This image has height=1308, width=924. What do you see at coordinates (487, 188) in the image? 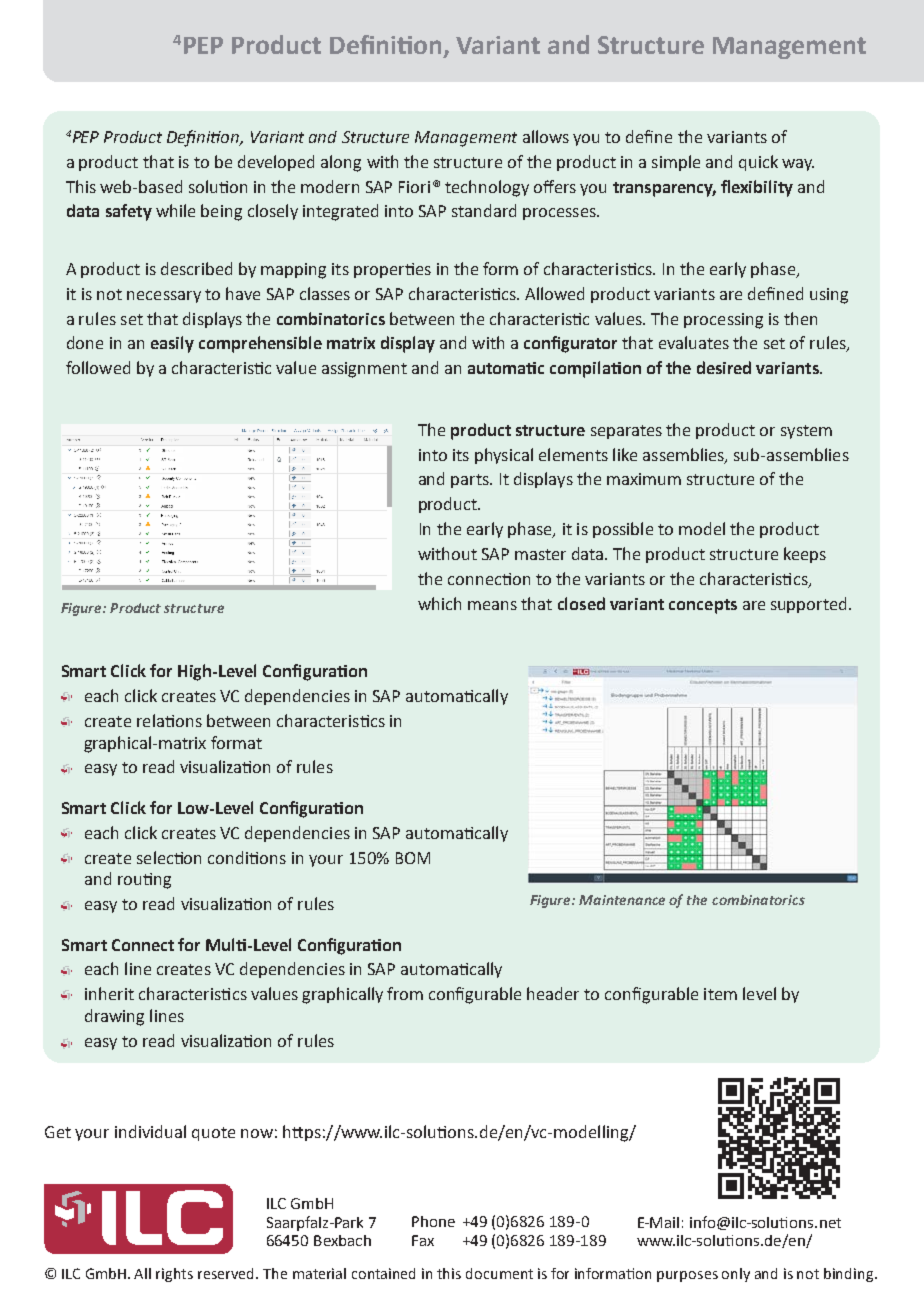
I see `technology` at bounding box center [487, 188].
